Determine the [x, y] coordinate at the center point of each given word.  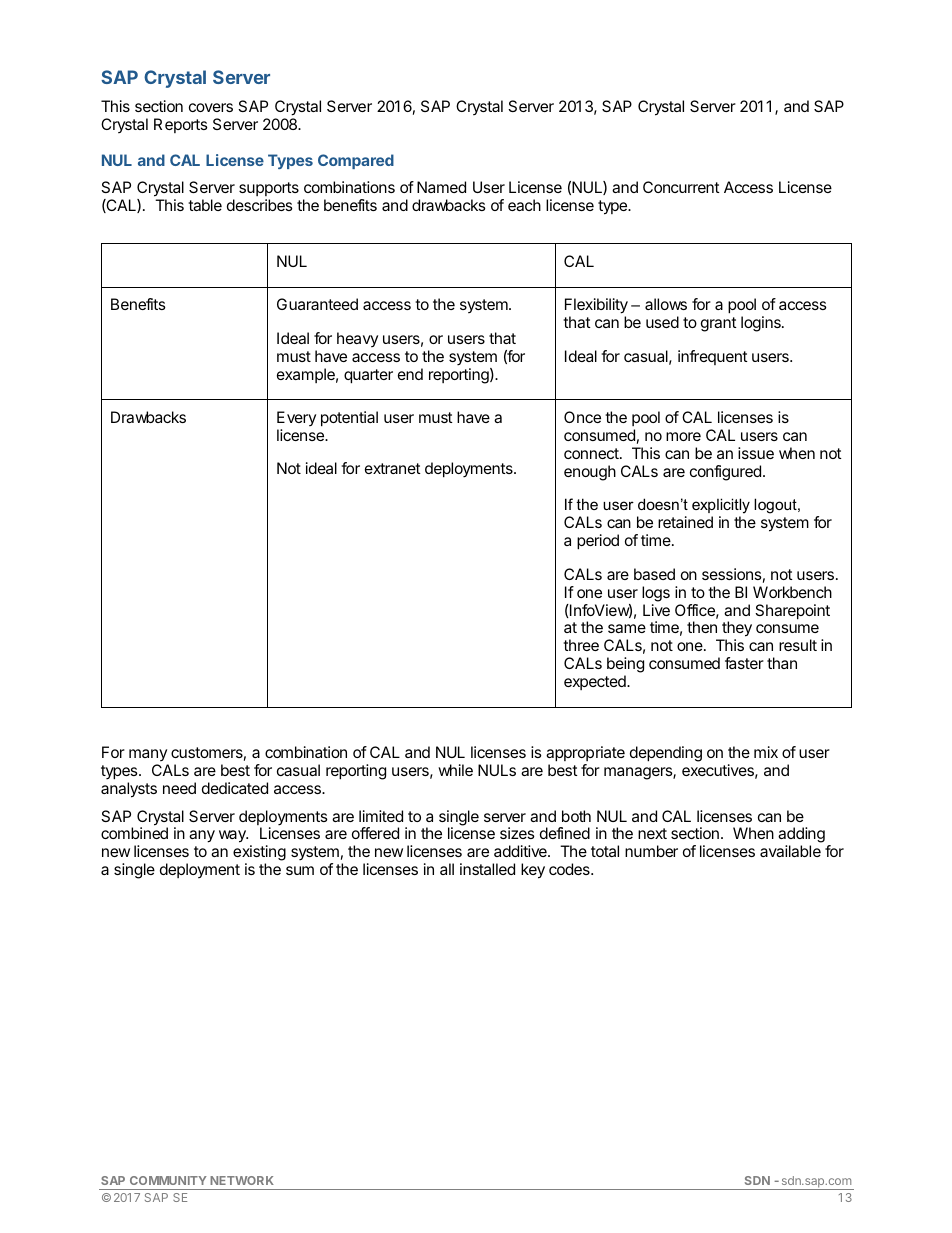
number [651, 851]
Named [441, 187]
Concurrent [681, 187]
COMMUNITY [168, 1180]
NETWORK [242, 1180]
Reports [181, 125]
